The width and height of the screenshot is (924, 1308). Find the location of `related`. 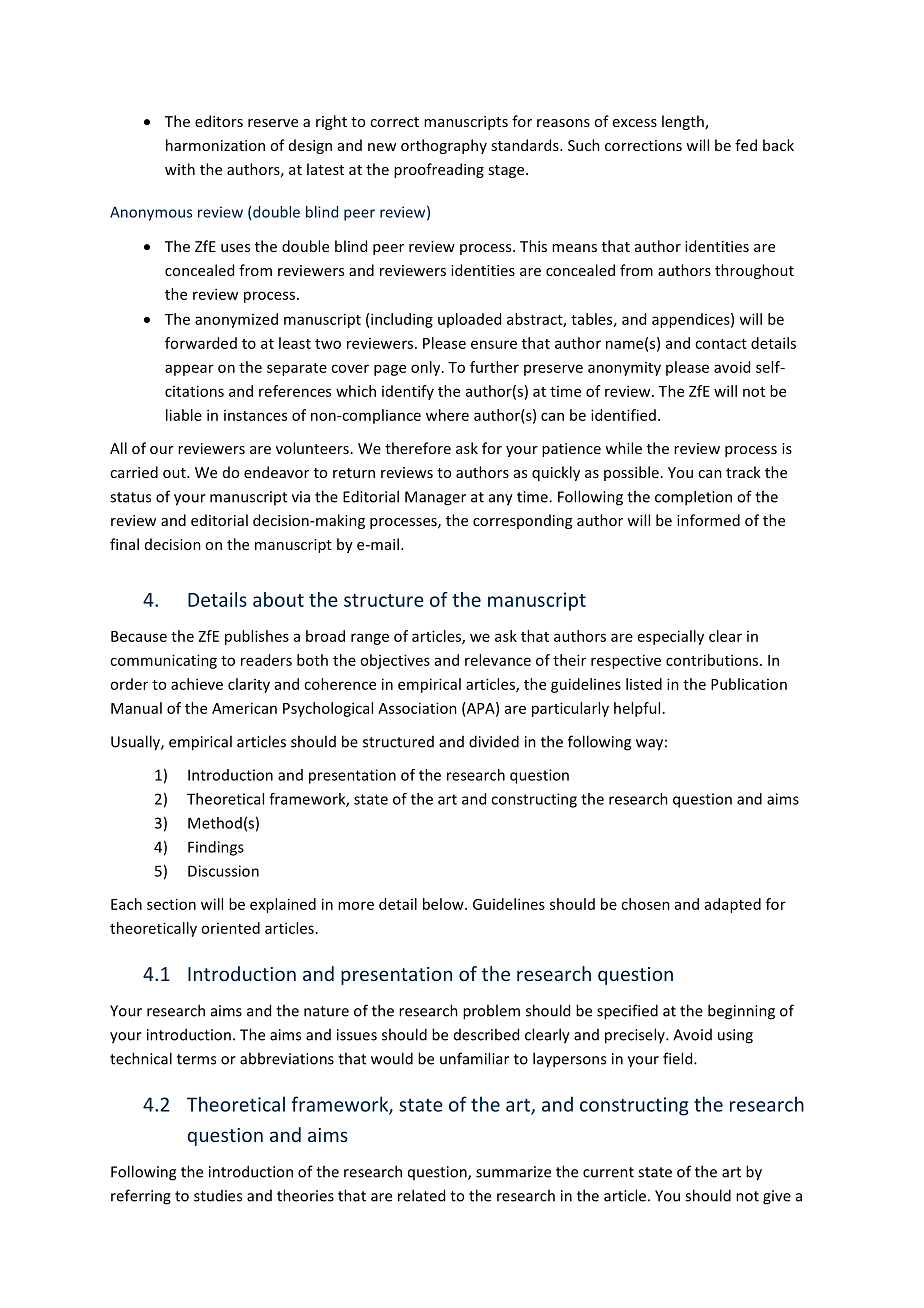

related is located at coordinates (421, 1195).
